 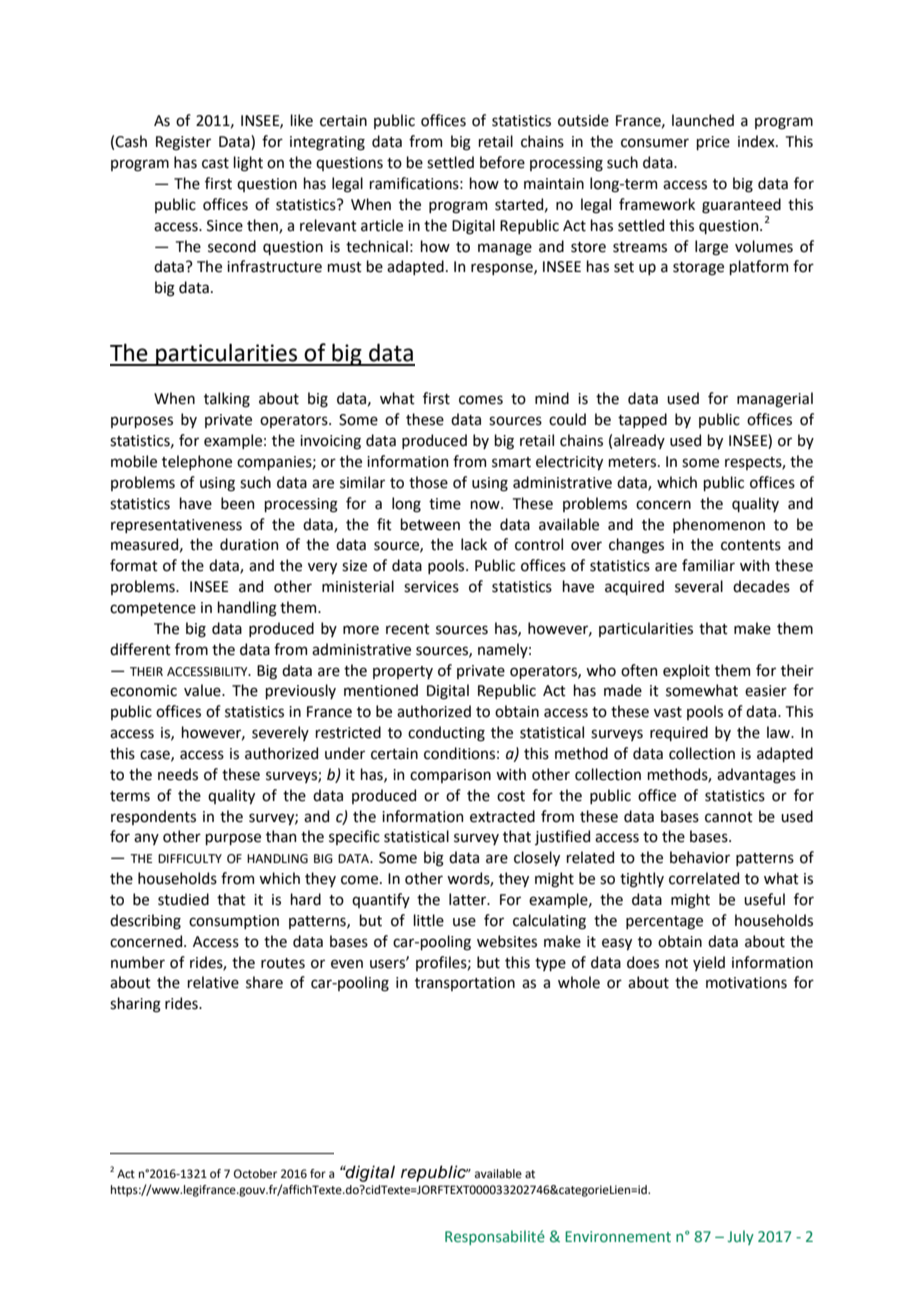 What do you see at coordinates (713, 143) in the document?
I see `price` at bounding box center [713, 143].
